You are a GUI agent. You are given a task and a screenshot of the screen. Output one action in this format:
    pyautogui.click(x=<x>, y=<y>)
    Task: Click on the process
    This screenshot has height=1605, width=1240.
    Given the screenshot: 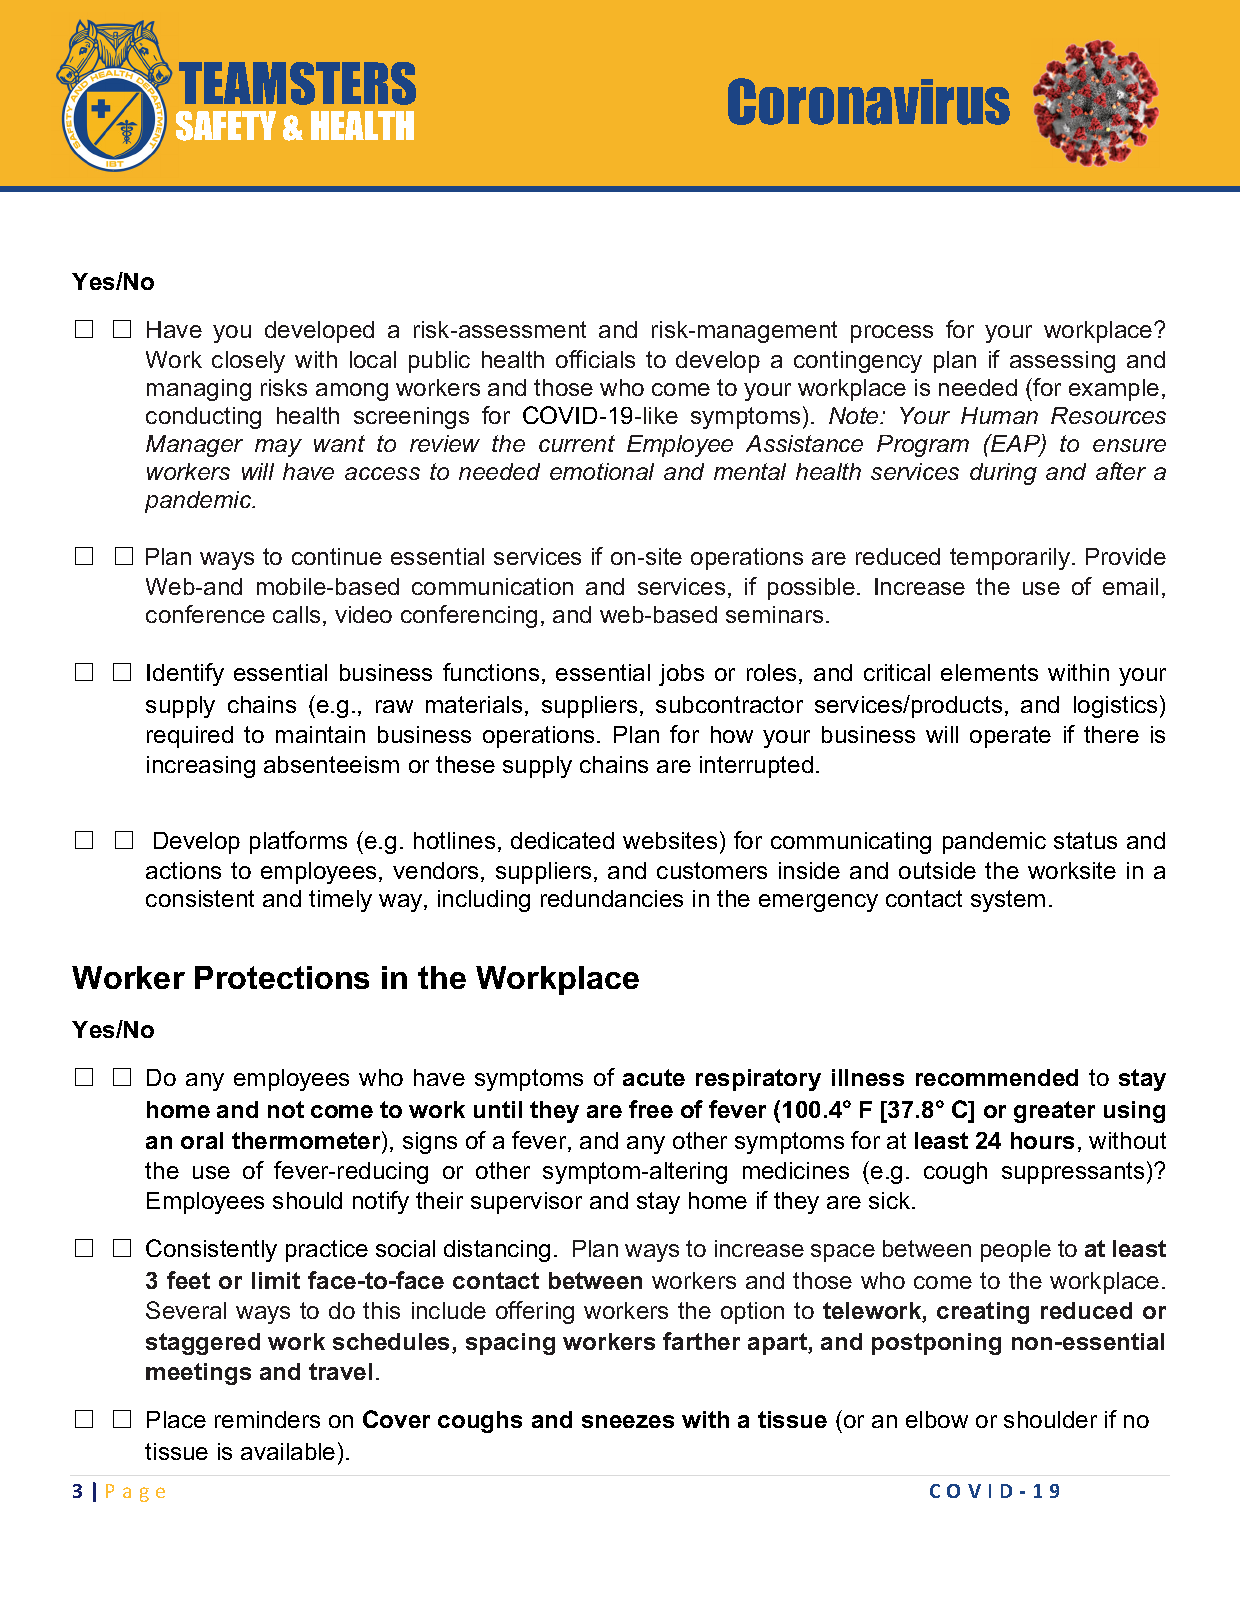 What is the action you would take?
    pyautogui.click(x=892, y=334)
